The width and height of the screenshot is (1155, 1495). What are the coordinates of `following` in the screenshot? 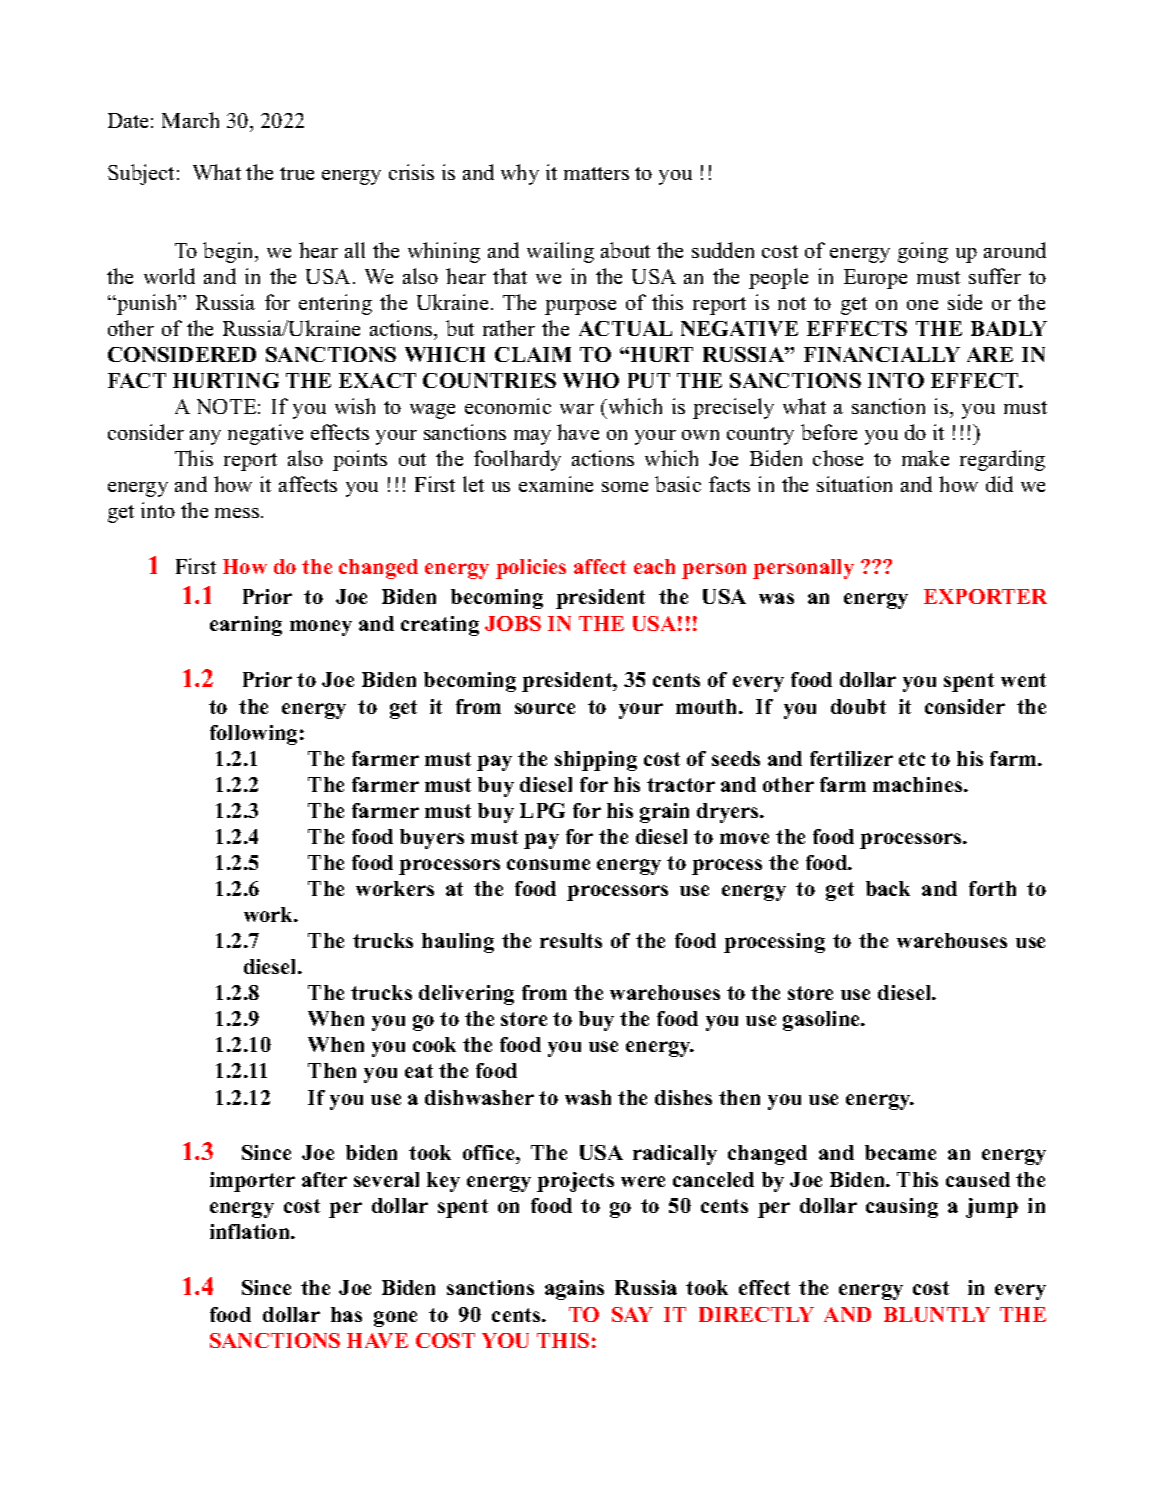 It's located at (253, 735).
